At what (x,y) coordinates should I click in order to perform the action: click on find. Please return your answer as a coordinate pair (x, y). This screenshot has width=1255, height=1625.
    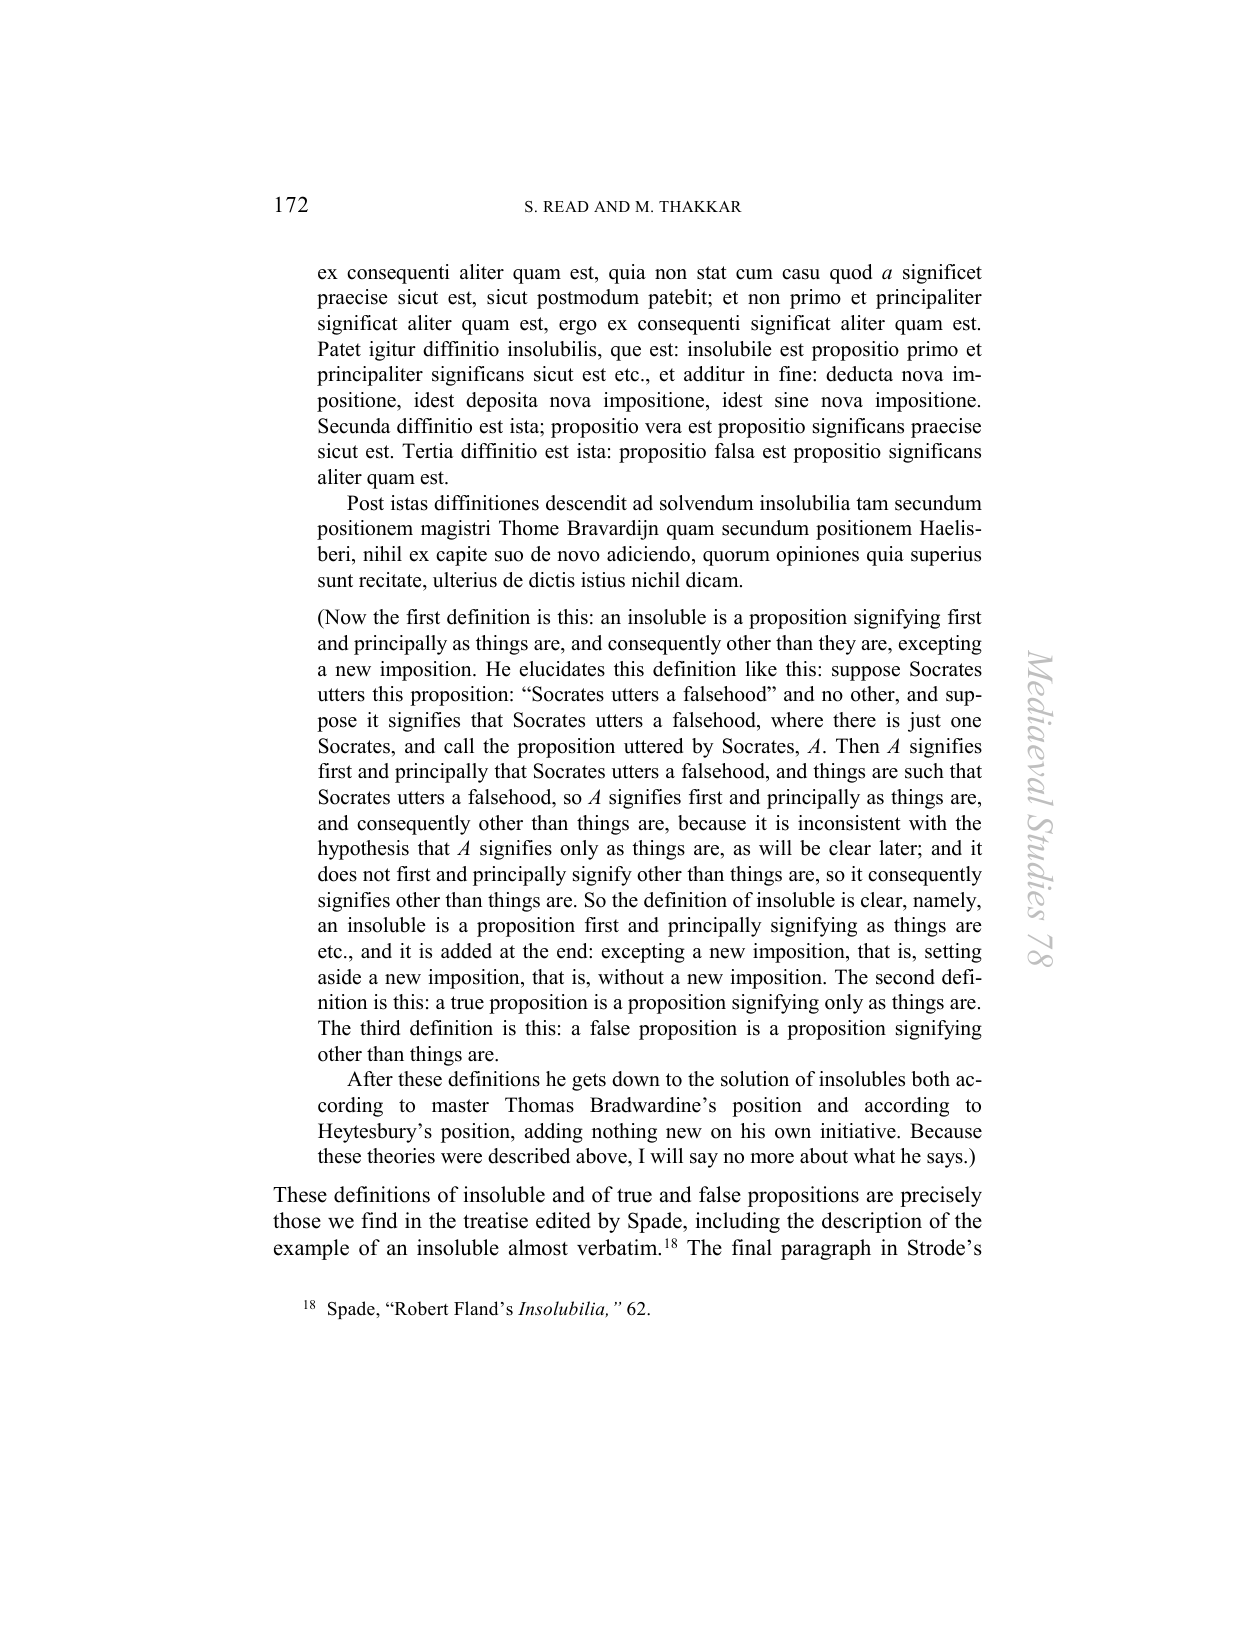
    Looking at the image, I should click on (379, 1220).
